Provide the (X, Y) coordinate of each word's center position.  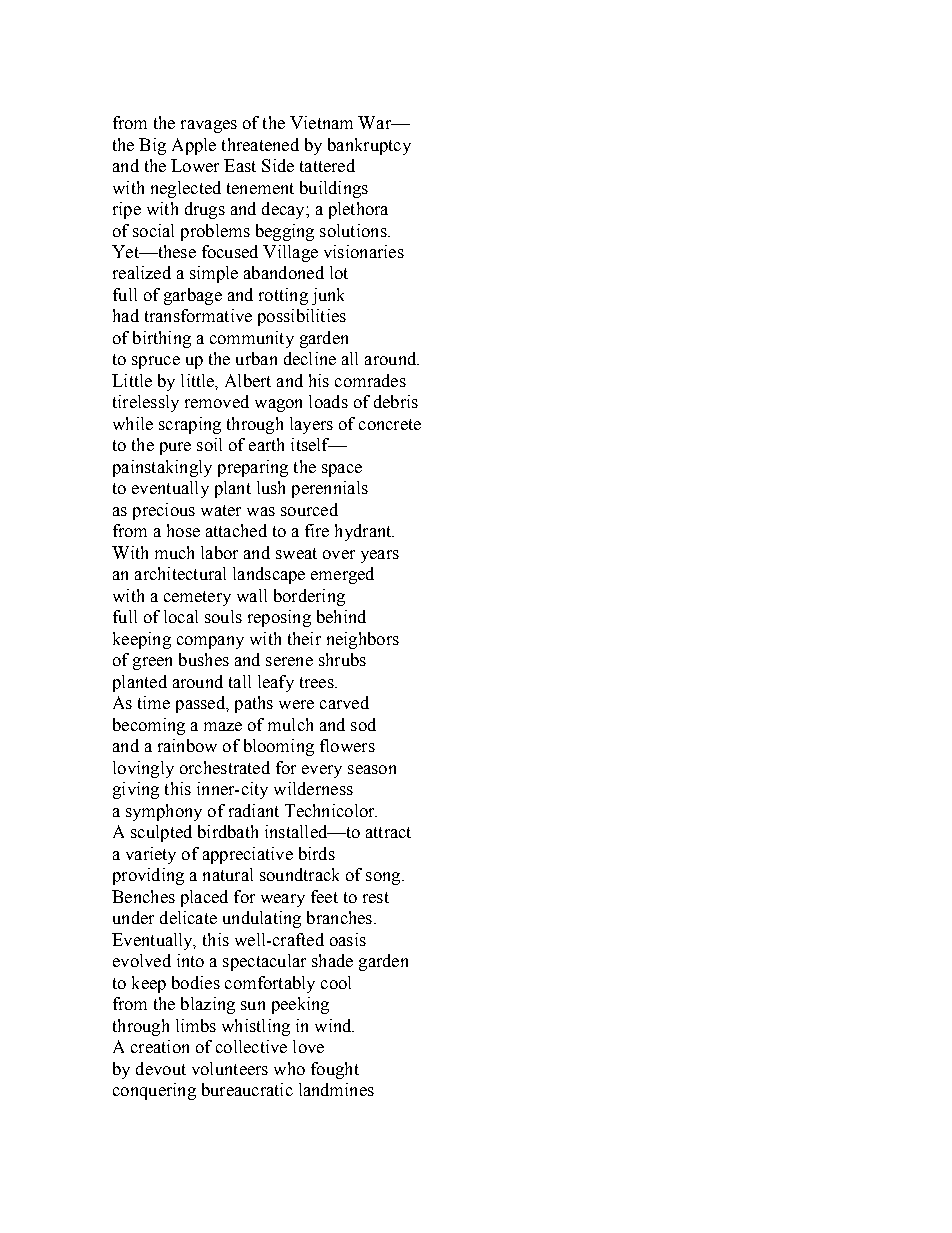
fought (335, 1070)
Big (152, 146)
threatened (260, 144)
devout (161, 1068)
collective (251, 1046)
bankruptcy (369, 146)
